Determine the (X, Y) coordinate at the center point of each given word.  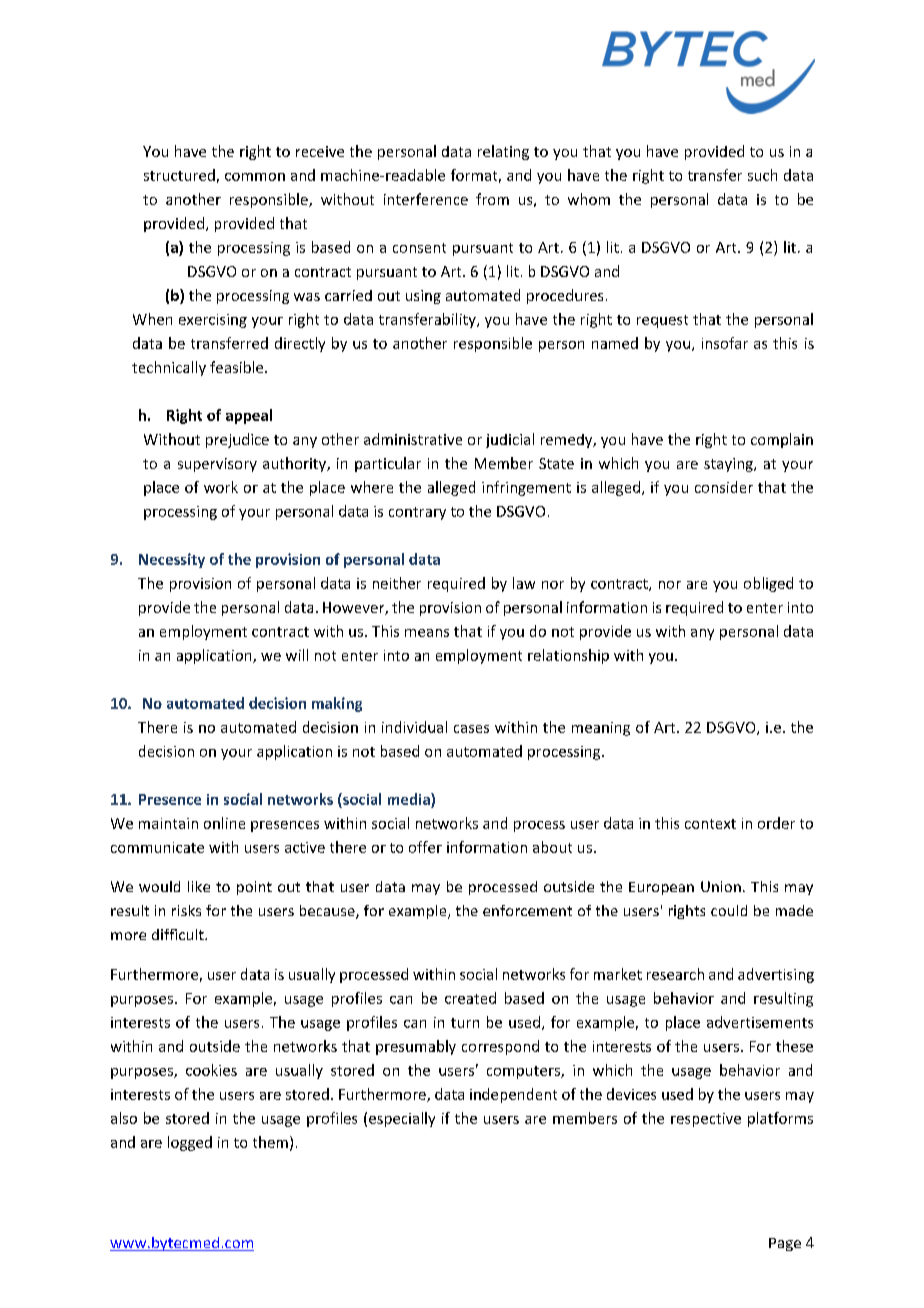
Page (785, 1244)
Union (721, 886)
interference (426, 199)
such (762, 175)
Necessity (172, 560)
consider (724, 487)
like (199, 886)
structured (179, 175)
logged (190, 1143)
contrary (417, 513)
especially (402, 1119)
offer (425, 847)
